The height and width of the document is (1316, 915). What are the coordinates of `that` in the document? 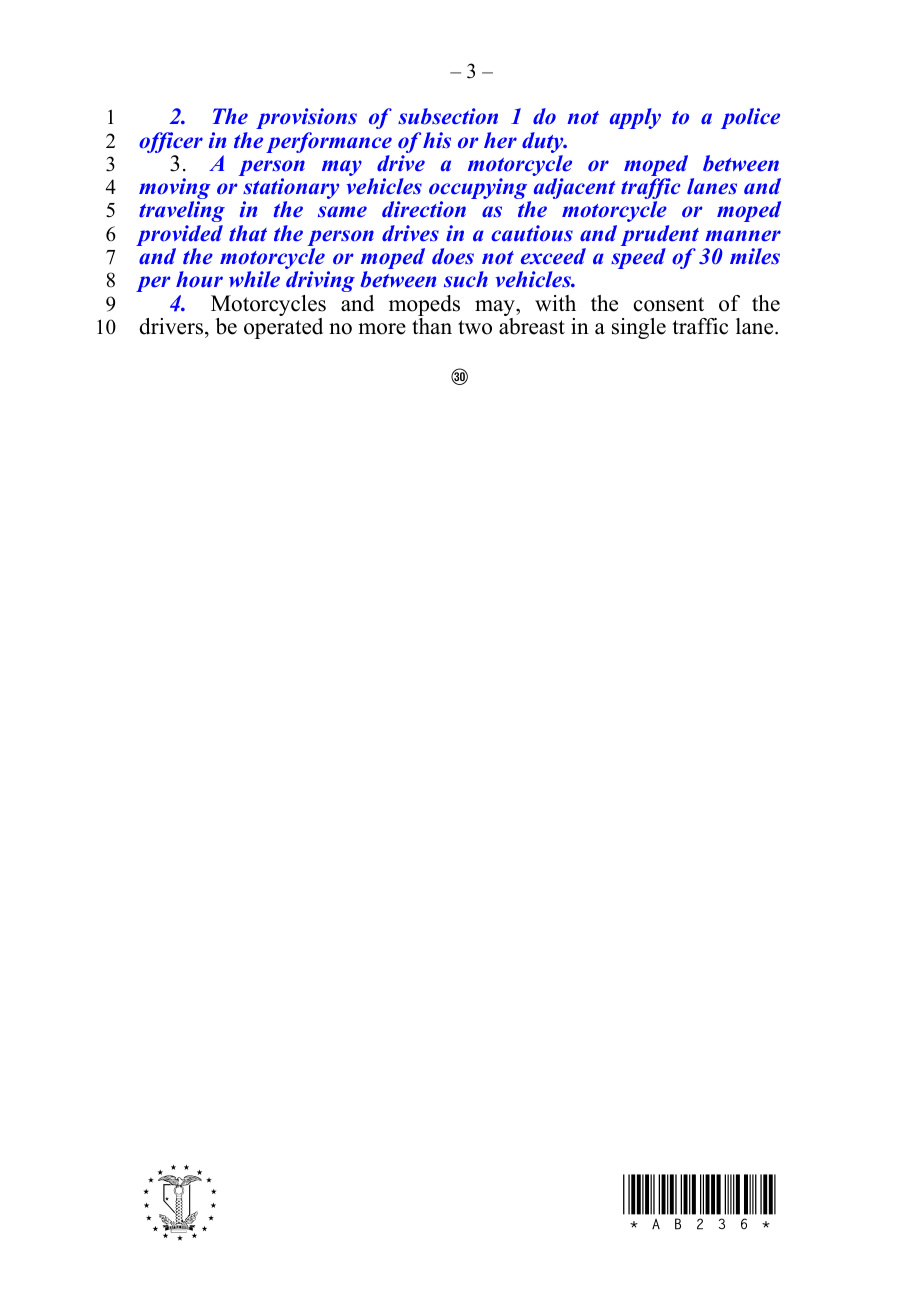 It's located at (248, 233).
